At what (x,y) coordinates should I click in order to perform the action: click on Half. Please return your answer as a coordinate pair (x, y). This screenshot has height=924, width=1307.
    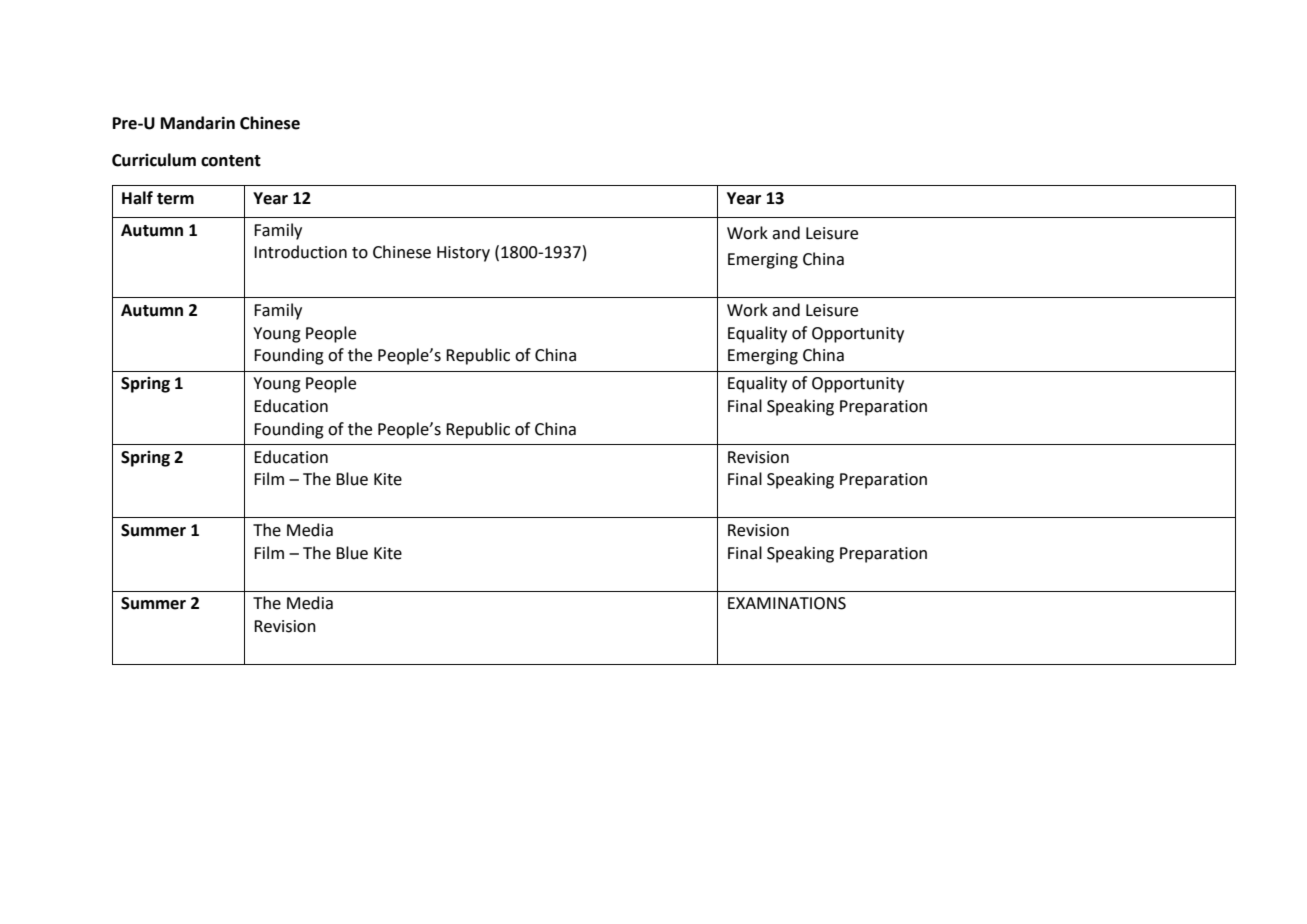
    Looking at the image, I should click on (137, 198).
